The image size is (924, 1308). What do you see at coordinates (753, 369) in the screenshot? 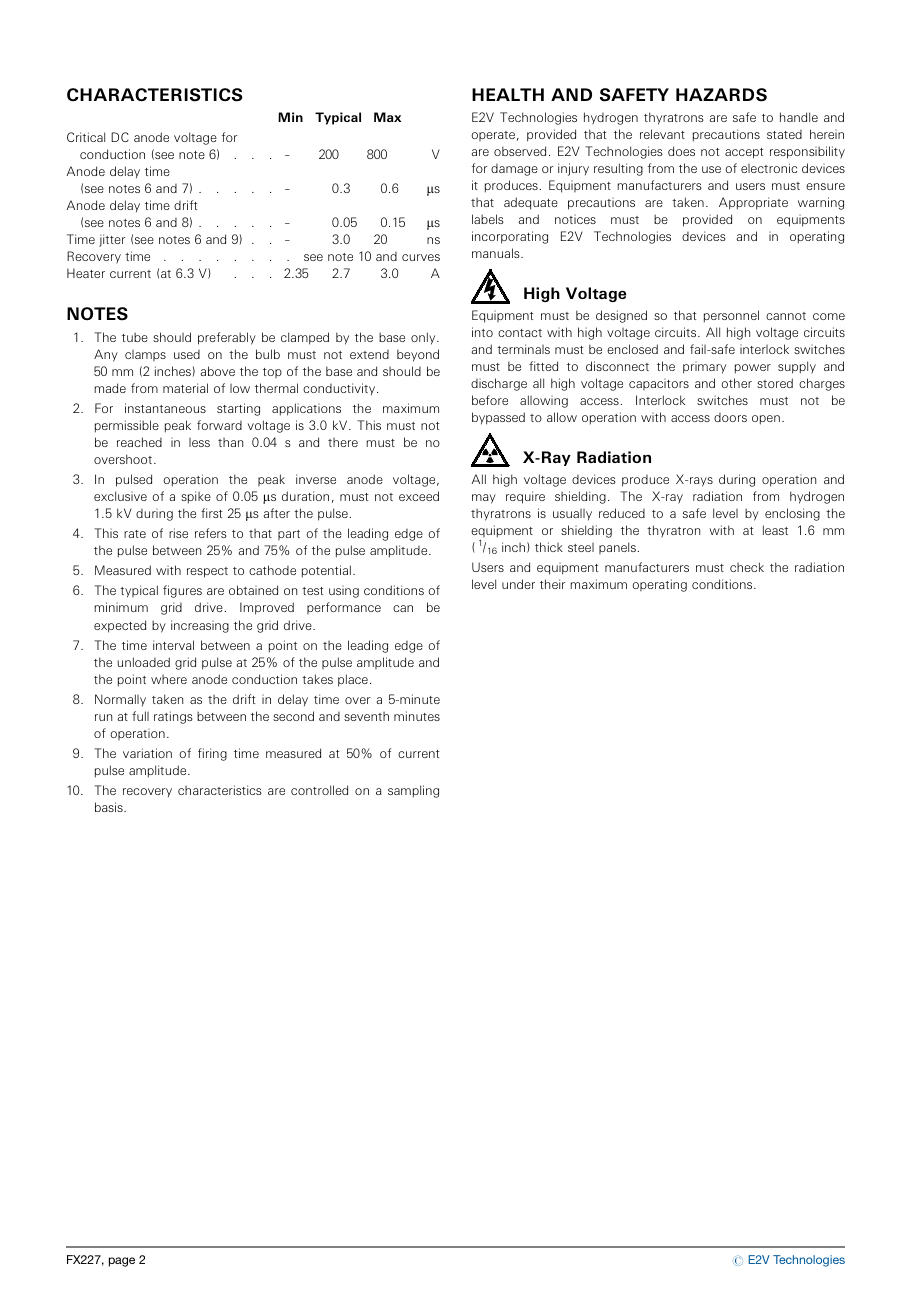
I see `power` at bounding box center [753, 369].
